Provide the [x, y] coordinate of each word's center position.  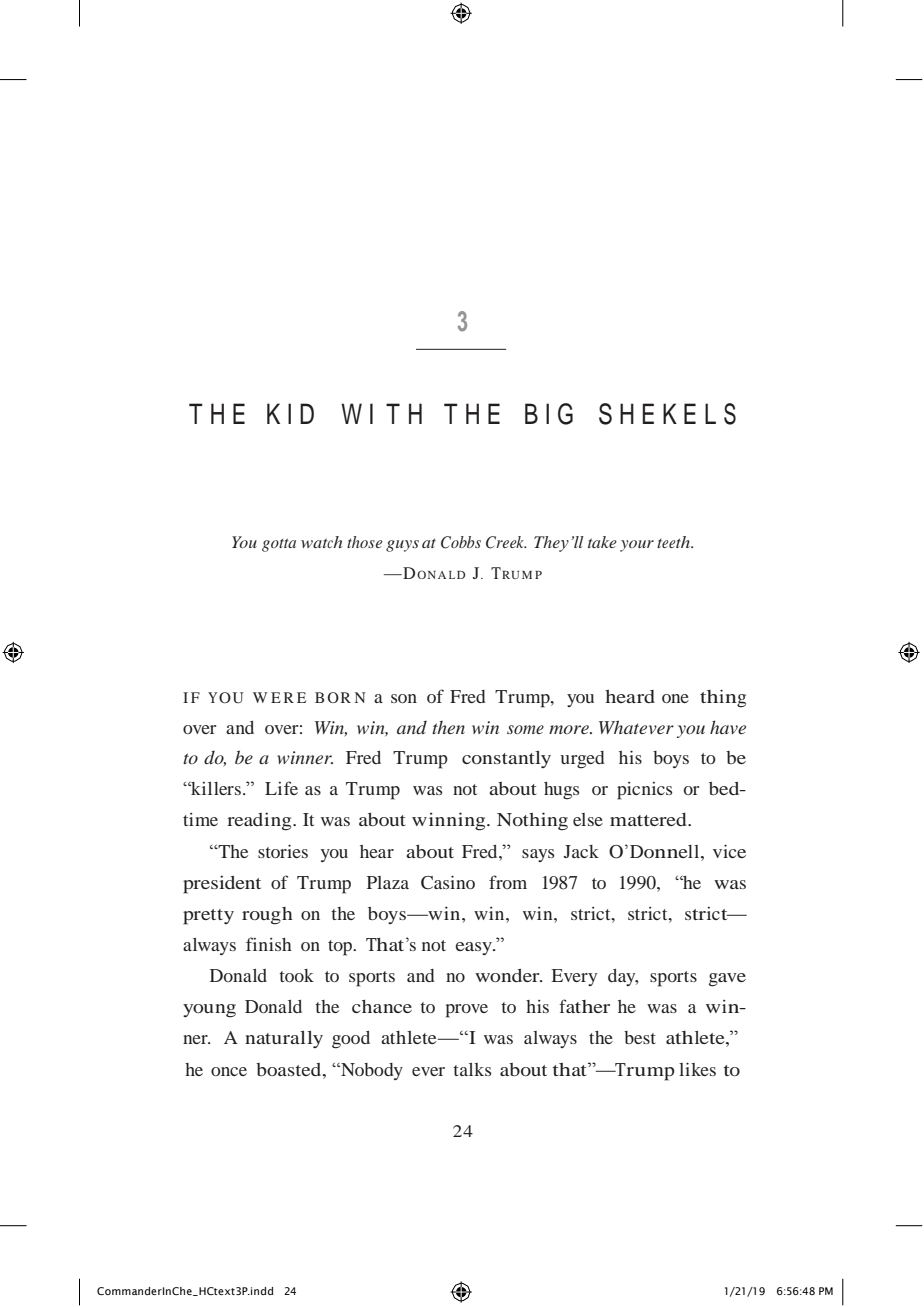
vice [729, 851]
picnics [644, 791]
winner [305, 757]
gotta [279, 545]
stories [283, 851]
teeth [674, 542]
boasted [290, 1069]
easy [475, 948]
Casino [448, 882]
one [675, 698]
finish [269, 944]
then [448, 727]
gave [727, 980]
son [404, 698]
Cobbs [461, 542]
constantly [506, 759]
